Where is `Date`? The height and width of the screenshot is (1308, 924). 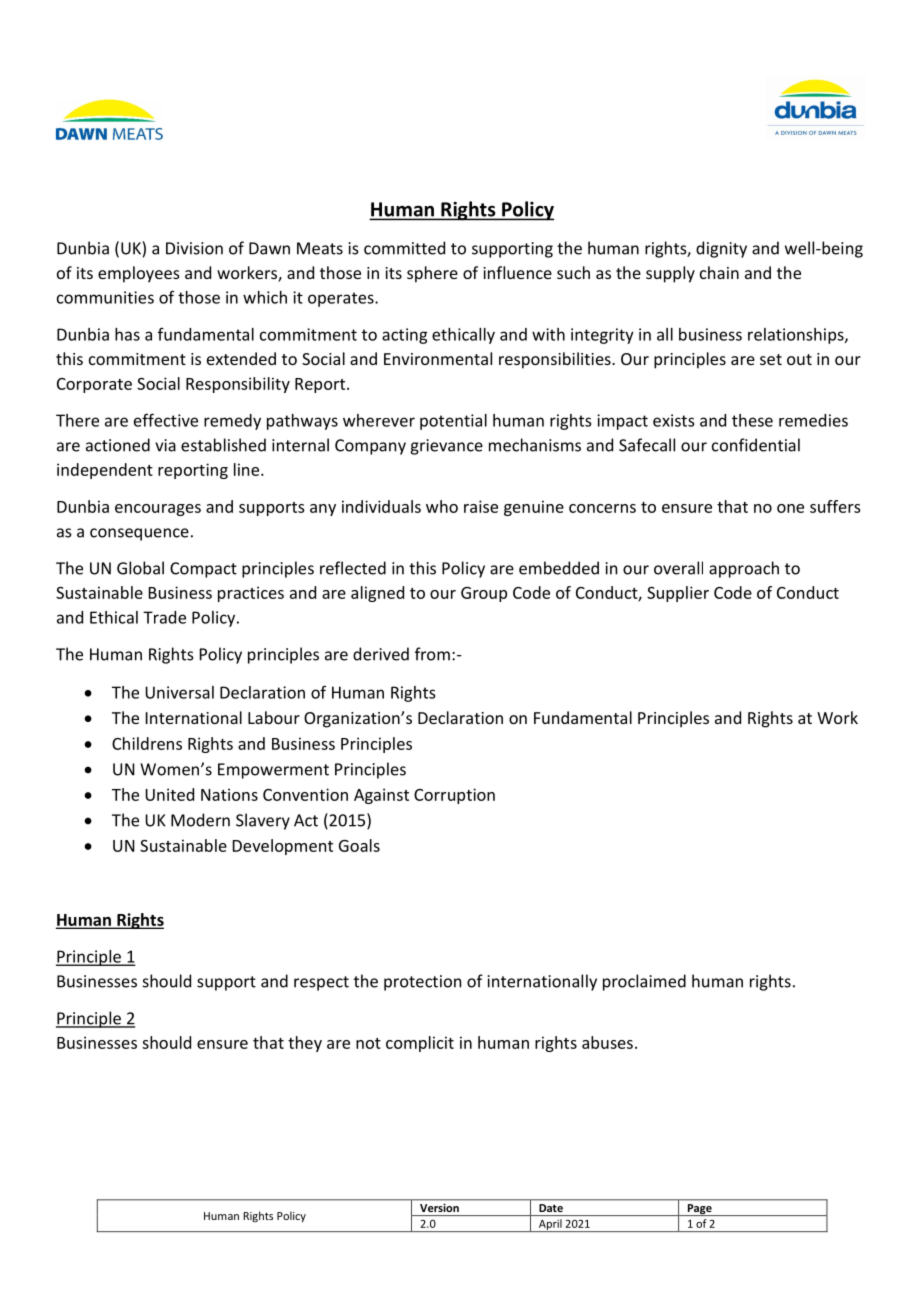 Date is located at coordinates (551, 1208).
